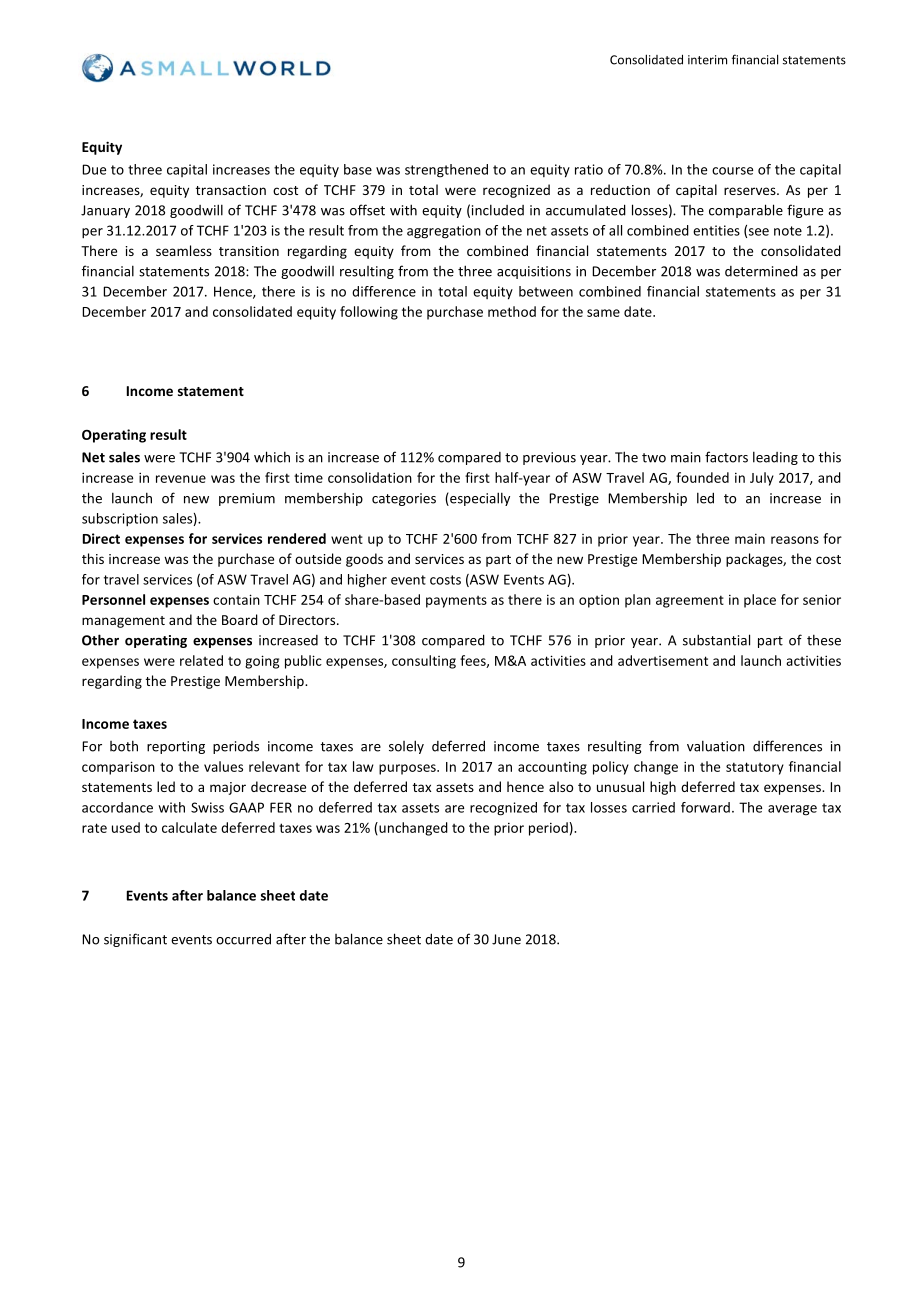 The height and width of the page is (1308, 924). Describe the element at coordinates (94, 169) in the page. I see `Due` at that location.
